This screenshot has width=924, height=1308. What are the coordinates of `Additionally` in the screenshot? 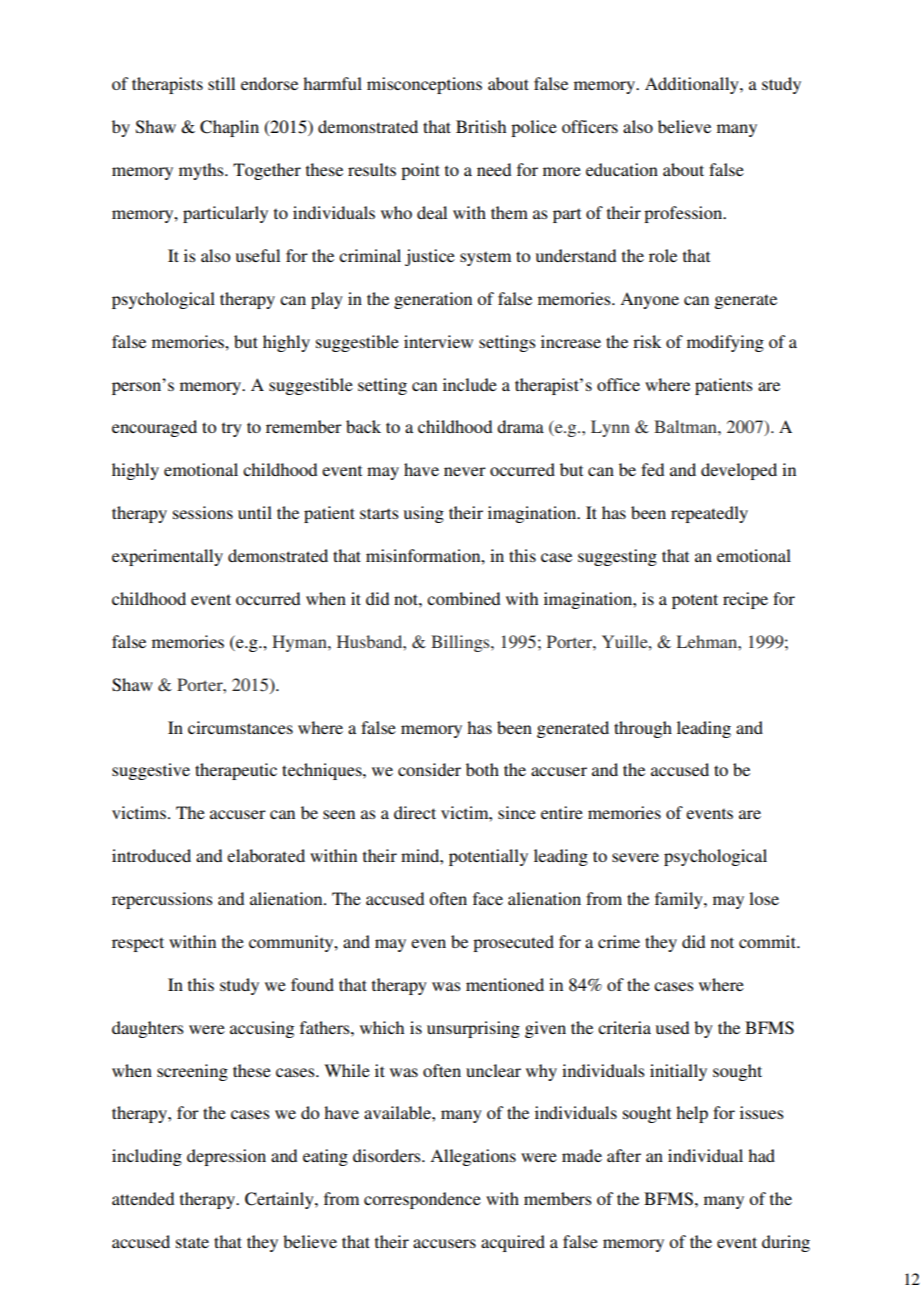 It's located at (693, 85).
